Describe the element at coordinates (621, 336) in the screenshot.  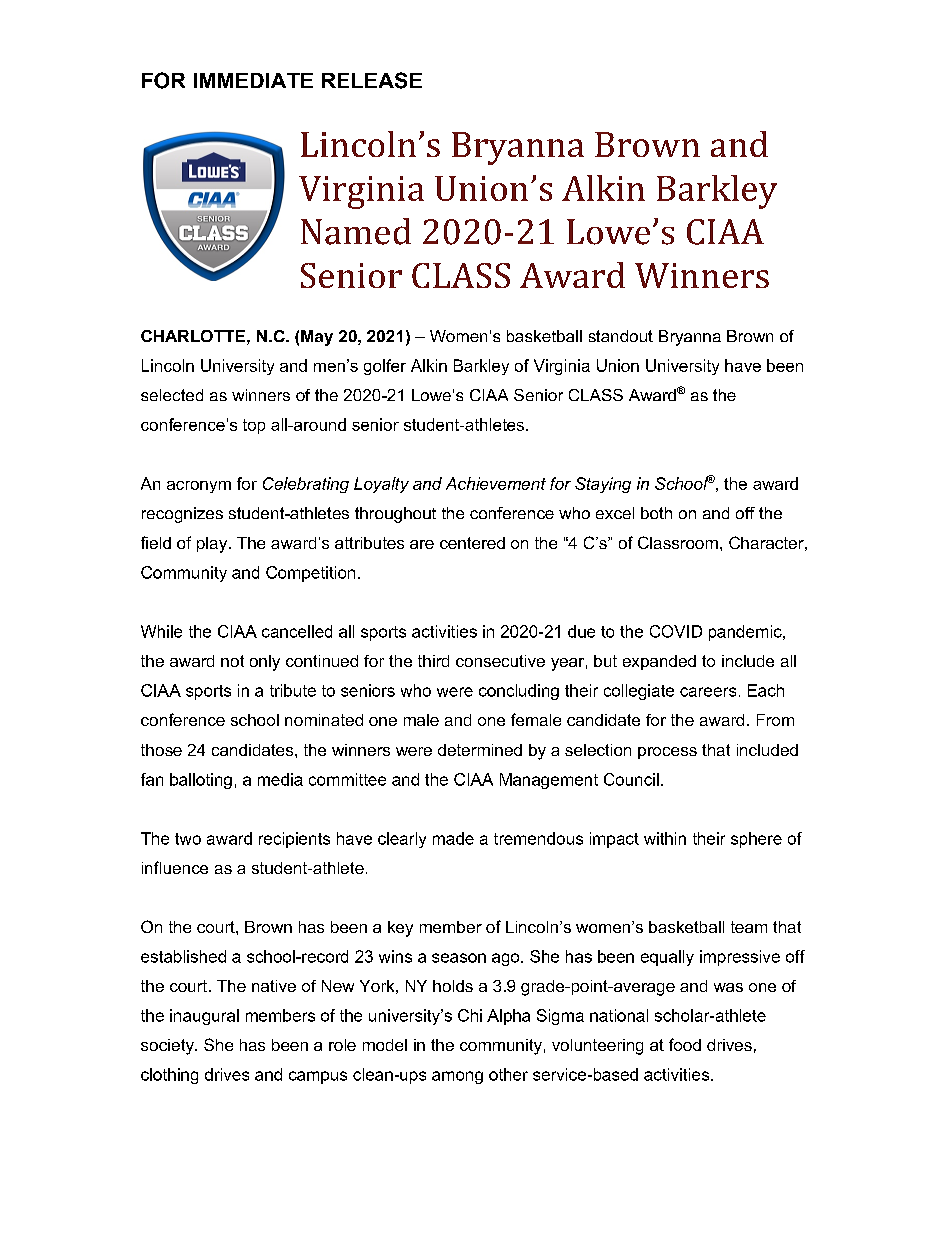
I see `standout` at that location.
